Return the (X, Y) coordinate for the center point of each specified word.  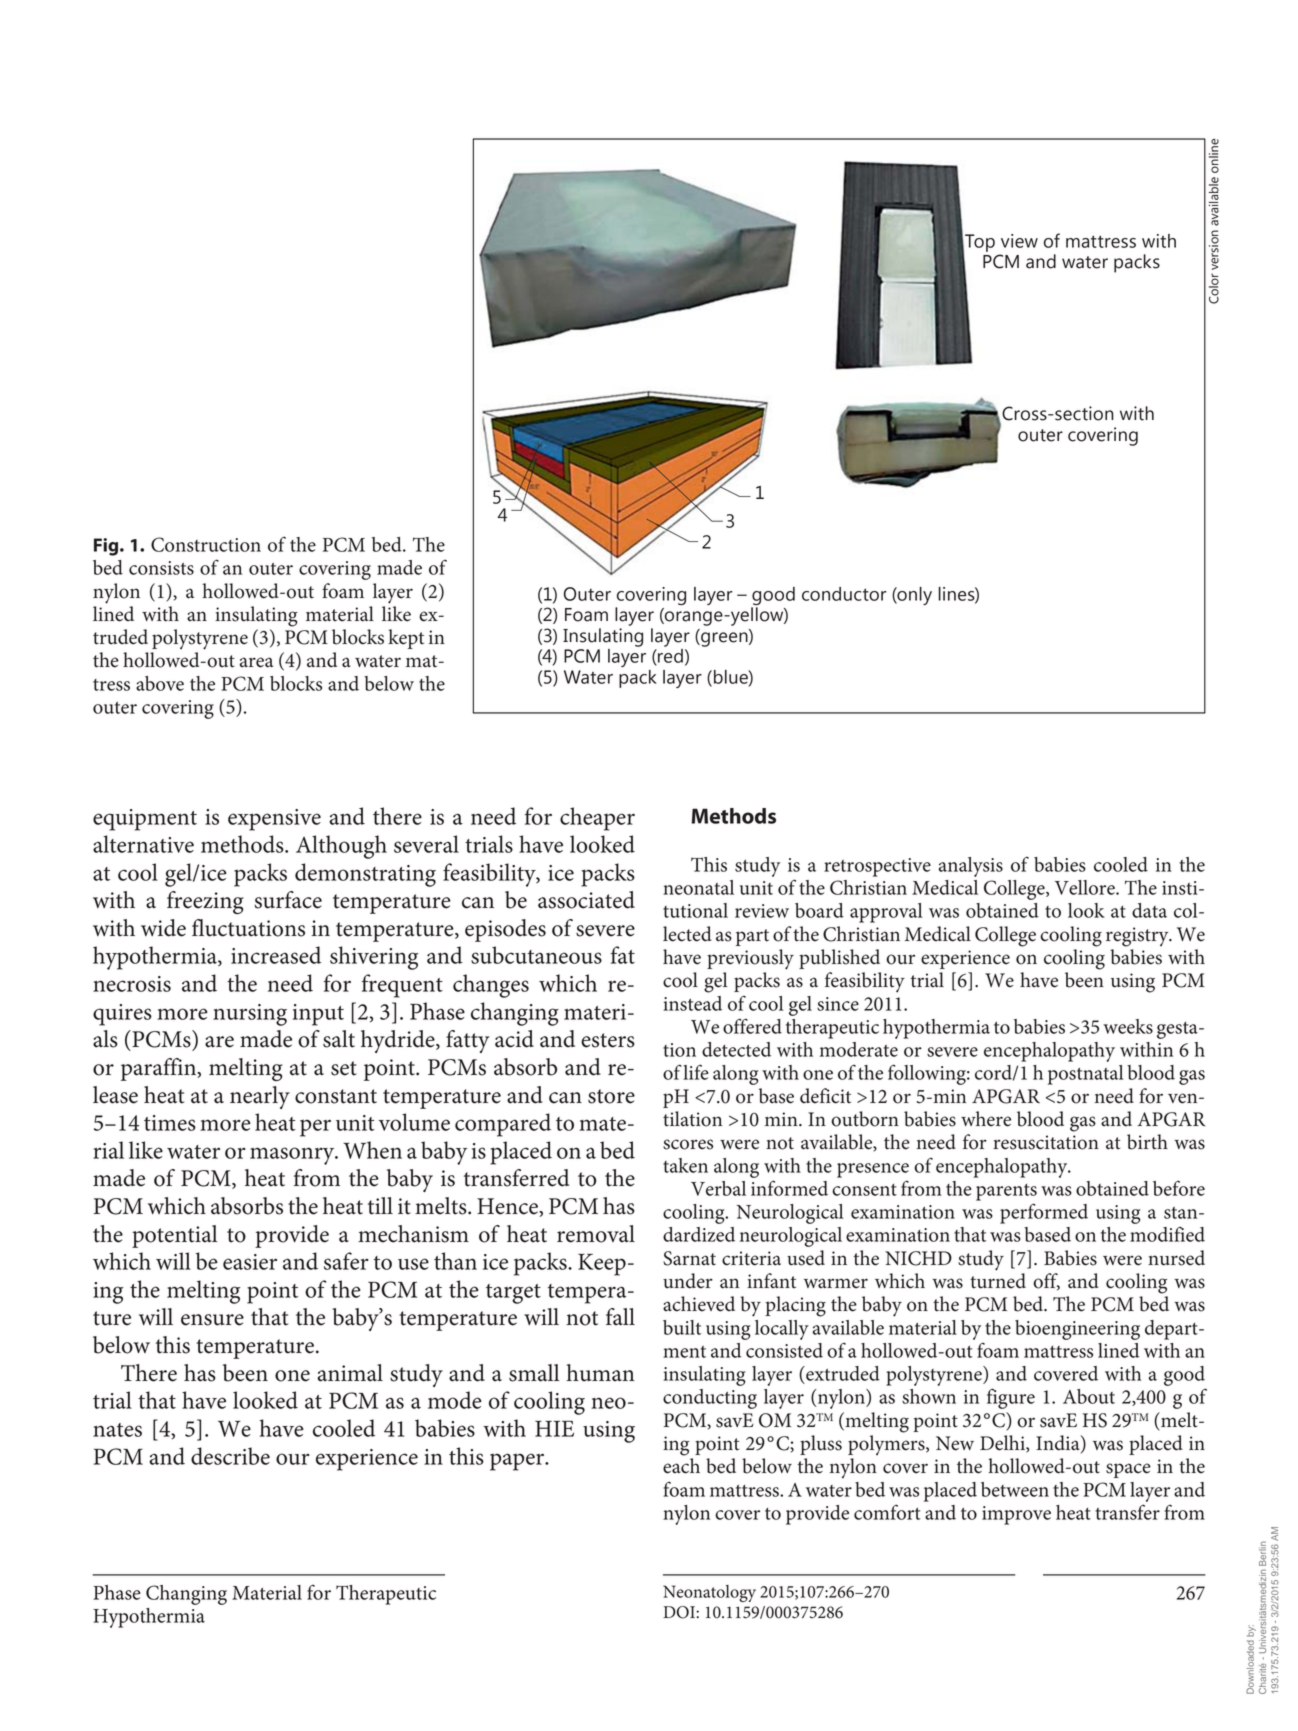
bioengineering (1077, 1330)
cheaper (597, 819)
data (1149, 910)
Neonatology (709, 1593)
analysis (971, 867)
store (611, 1096)
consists (161, 568)
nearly (260, 1097)
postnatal (1085, 1075)
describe (230, 1456)
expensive (274, 820)
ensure (212, 1320)
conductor (844, 594)
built (682, 1327)
